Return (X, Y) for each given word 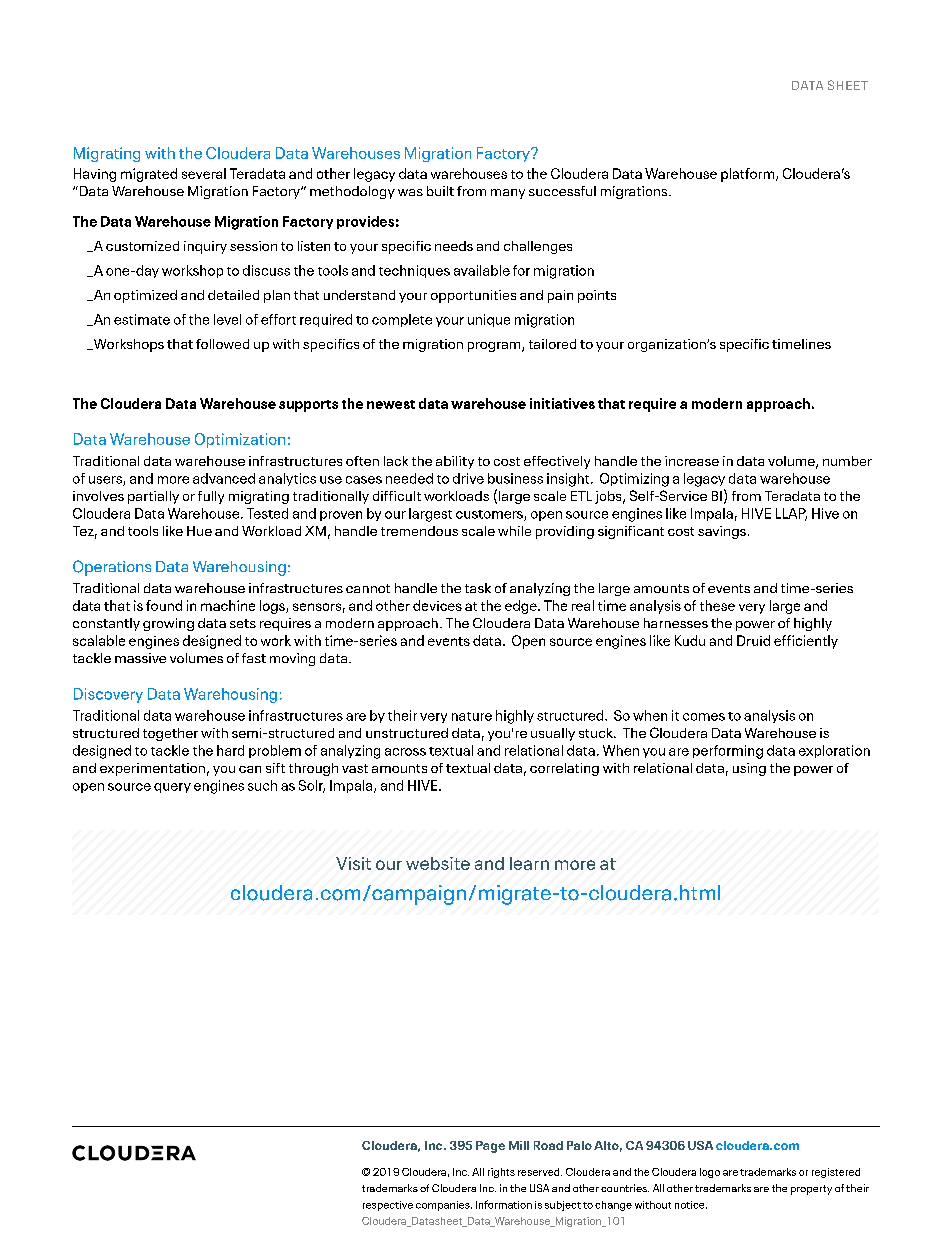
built (440, 191)
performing (728, 752)
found (164, 605)
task (478, 588)
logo (710, 1173)
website (438, 863)
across (405, 752)
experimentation (152, 769)
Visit (353, 863)
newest (391, 404)
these (717, 605)
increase (692, 461)
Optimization (240, 440)
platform (749, 175)
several (204, 173)
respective (388, 1206)
